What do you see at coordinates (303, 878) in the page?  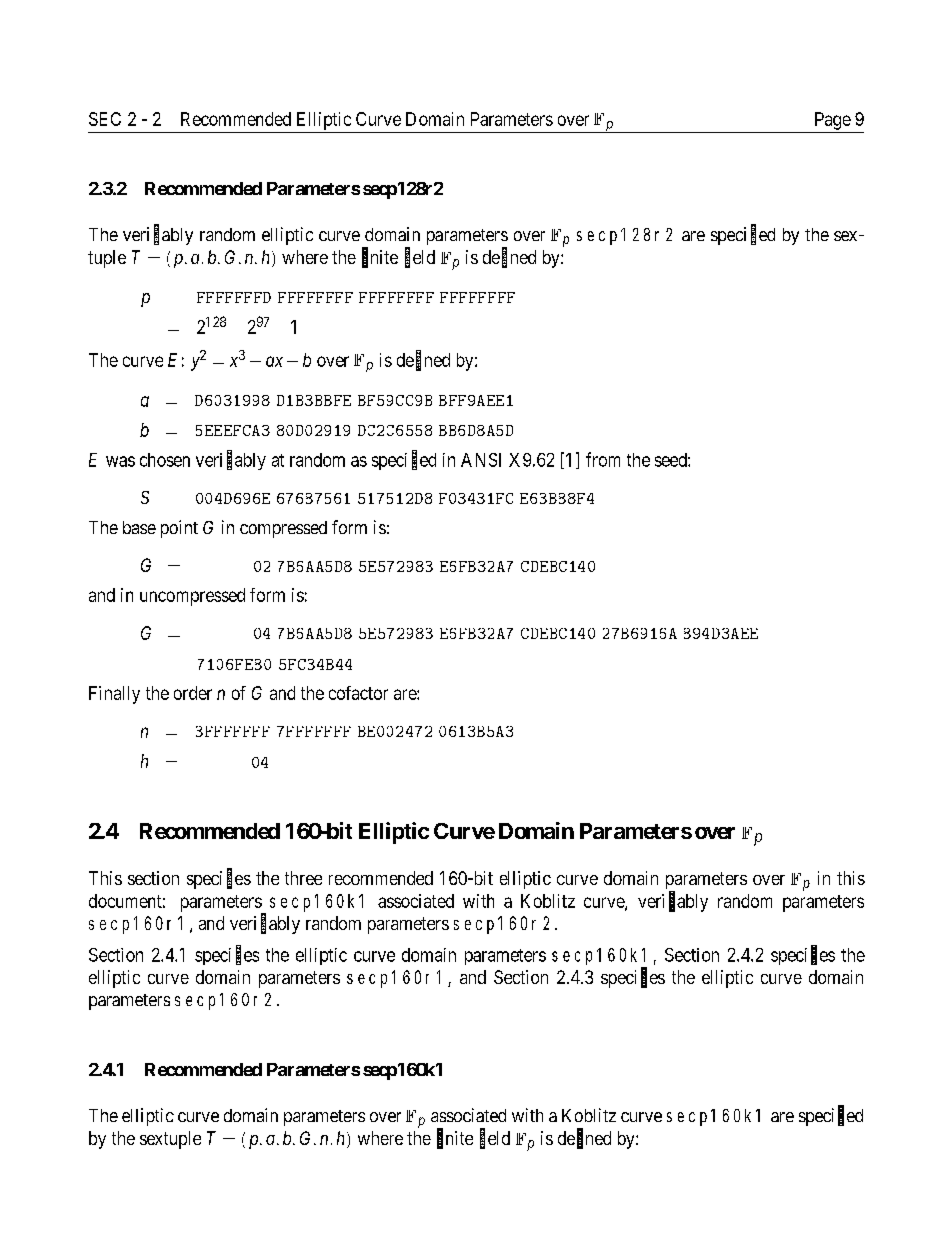 I see `three` at bounding box center [303, 878].
